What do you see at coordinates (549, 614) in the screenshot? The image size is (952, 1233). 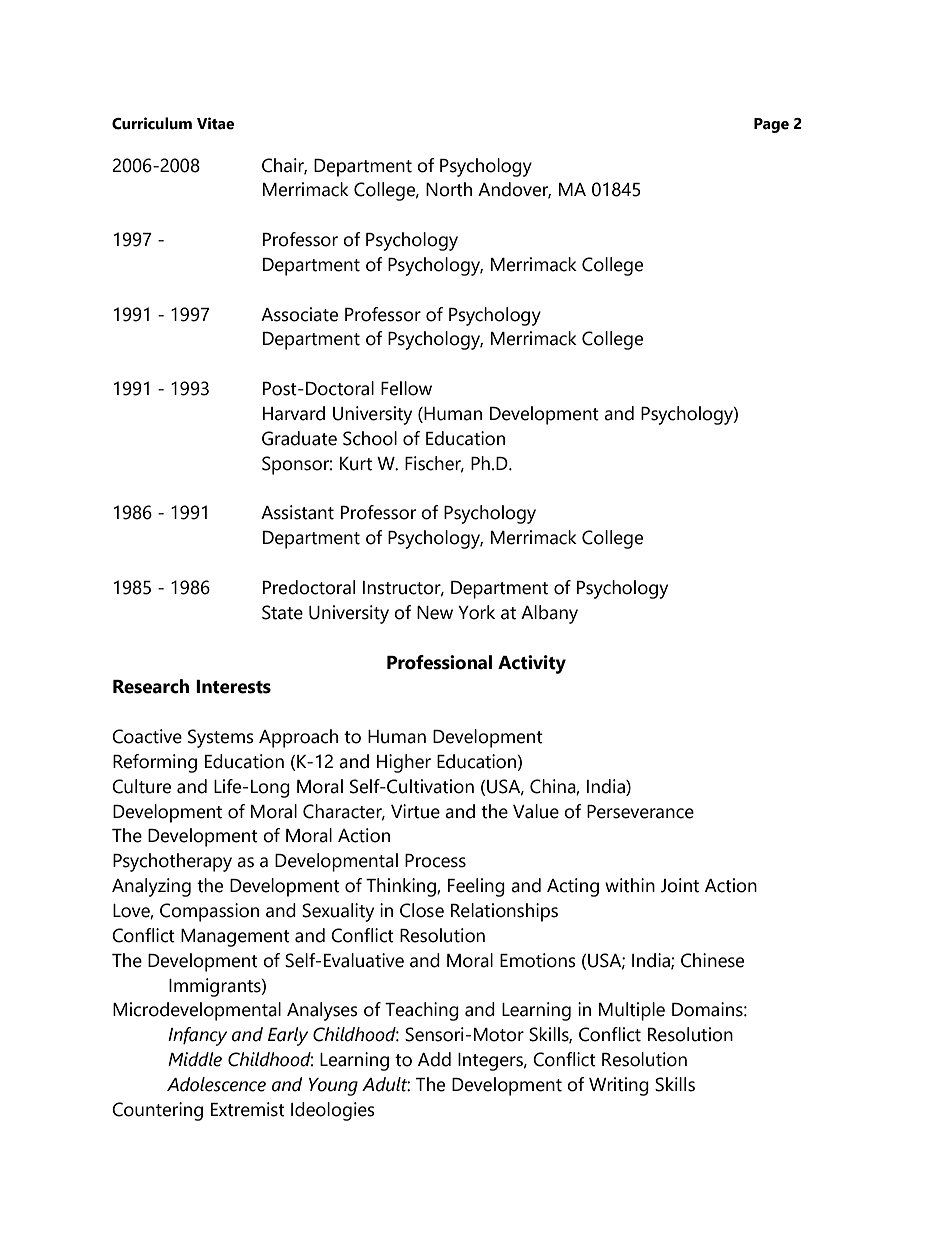 I see `Albany` at bounding box center [549, 614].
